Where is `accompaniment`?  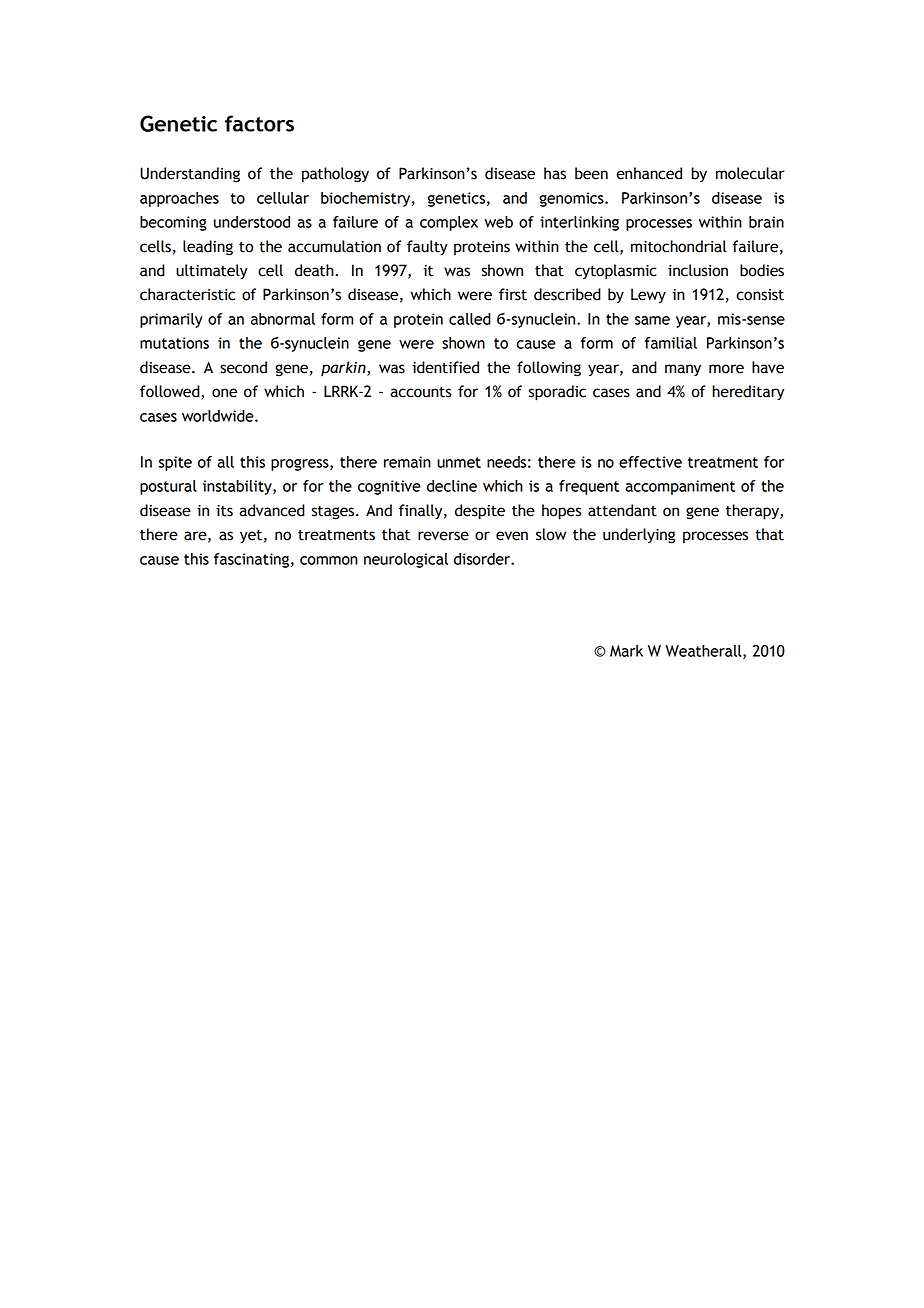
accompaniment is located at coordinates (680, 487).
